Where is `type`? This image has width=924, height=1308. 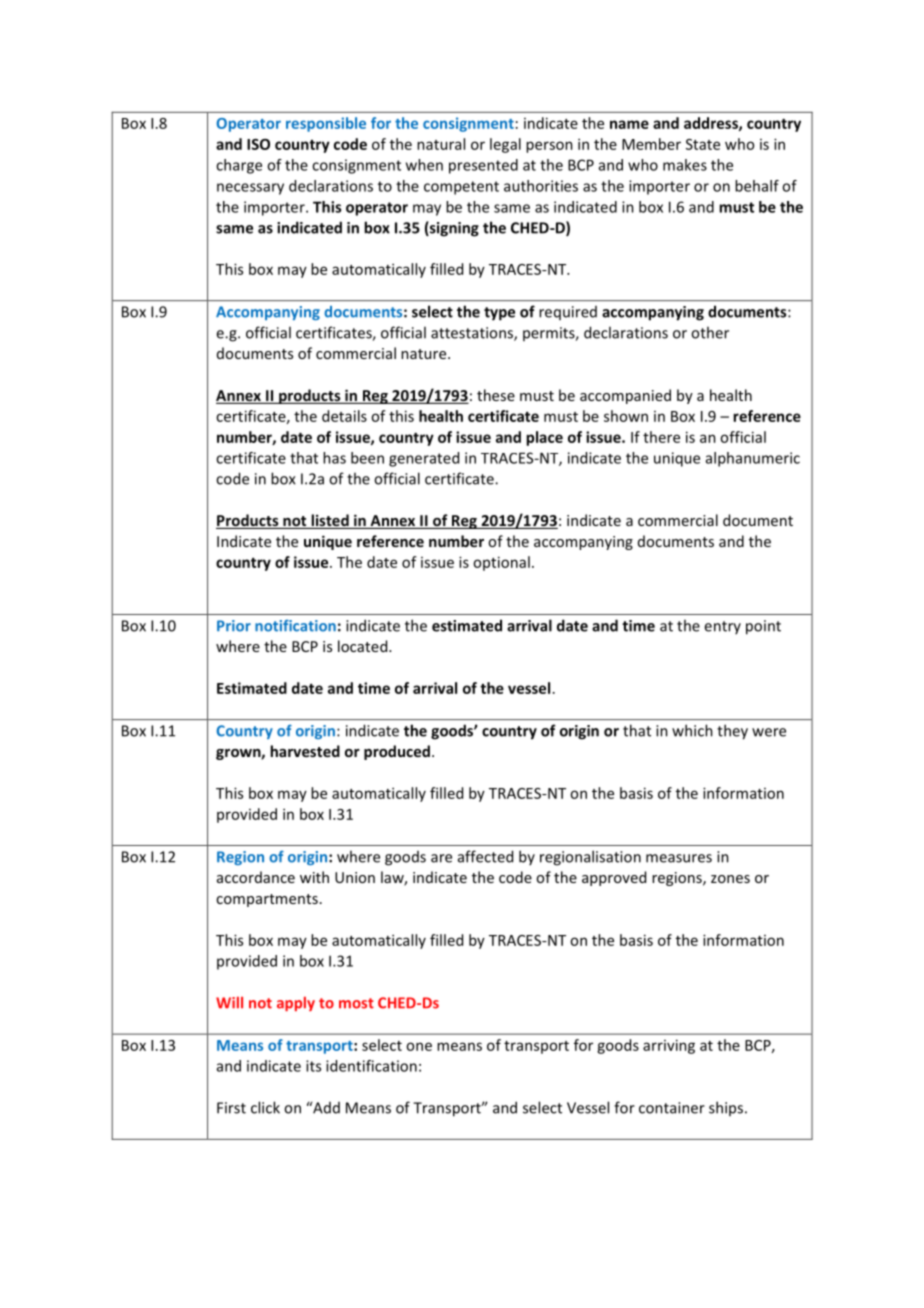
type is located at coordinates (499, 314).
